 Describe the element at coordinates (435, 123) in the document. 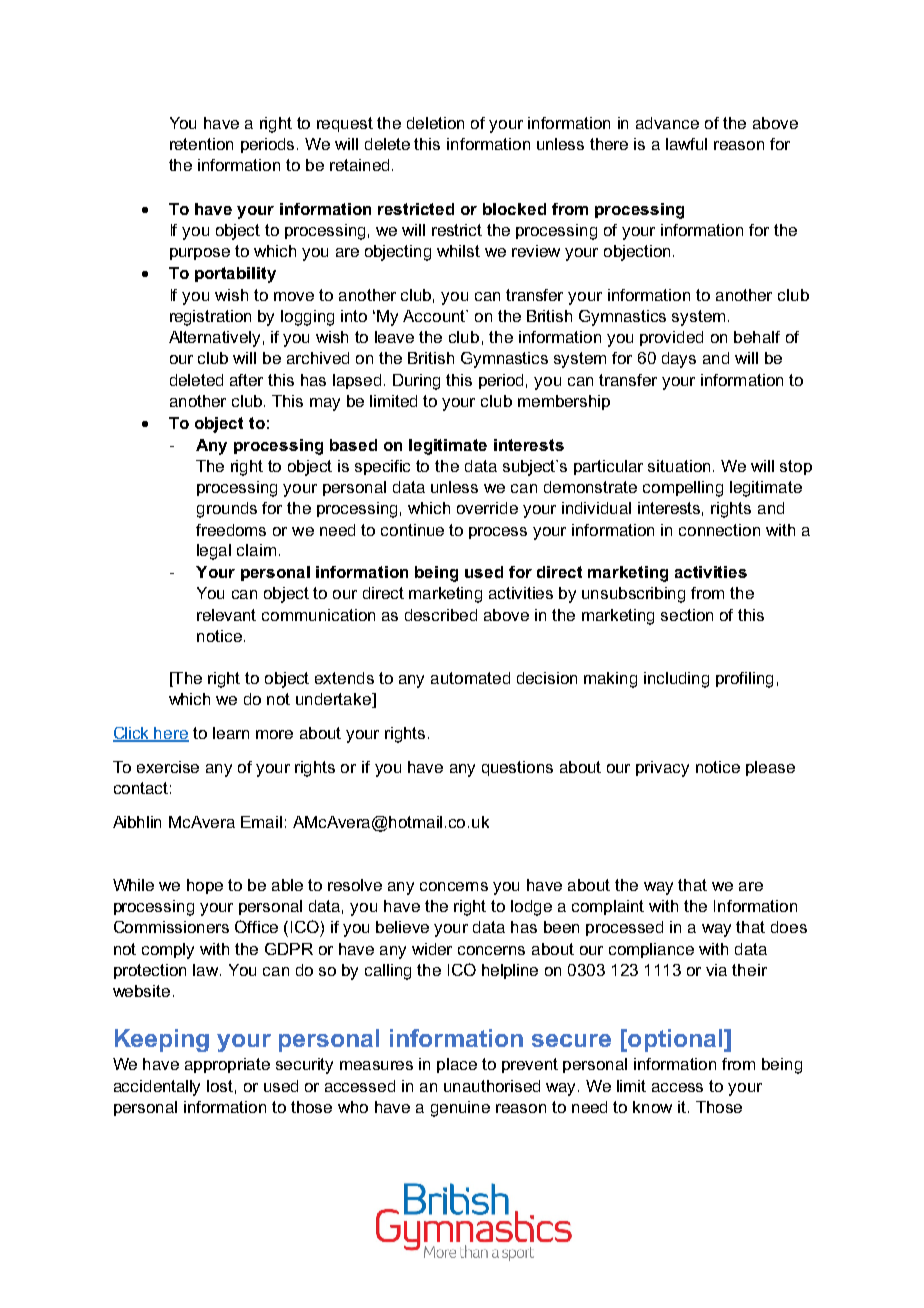

I see `deletion` at that location.
